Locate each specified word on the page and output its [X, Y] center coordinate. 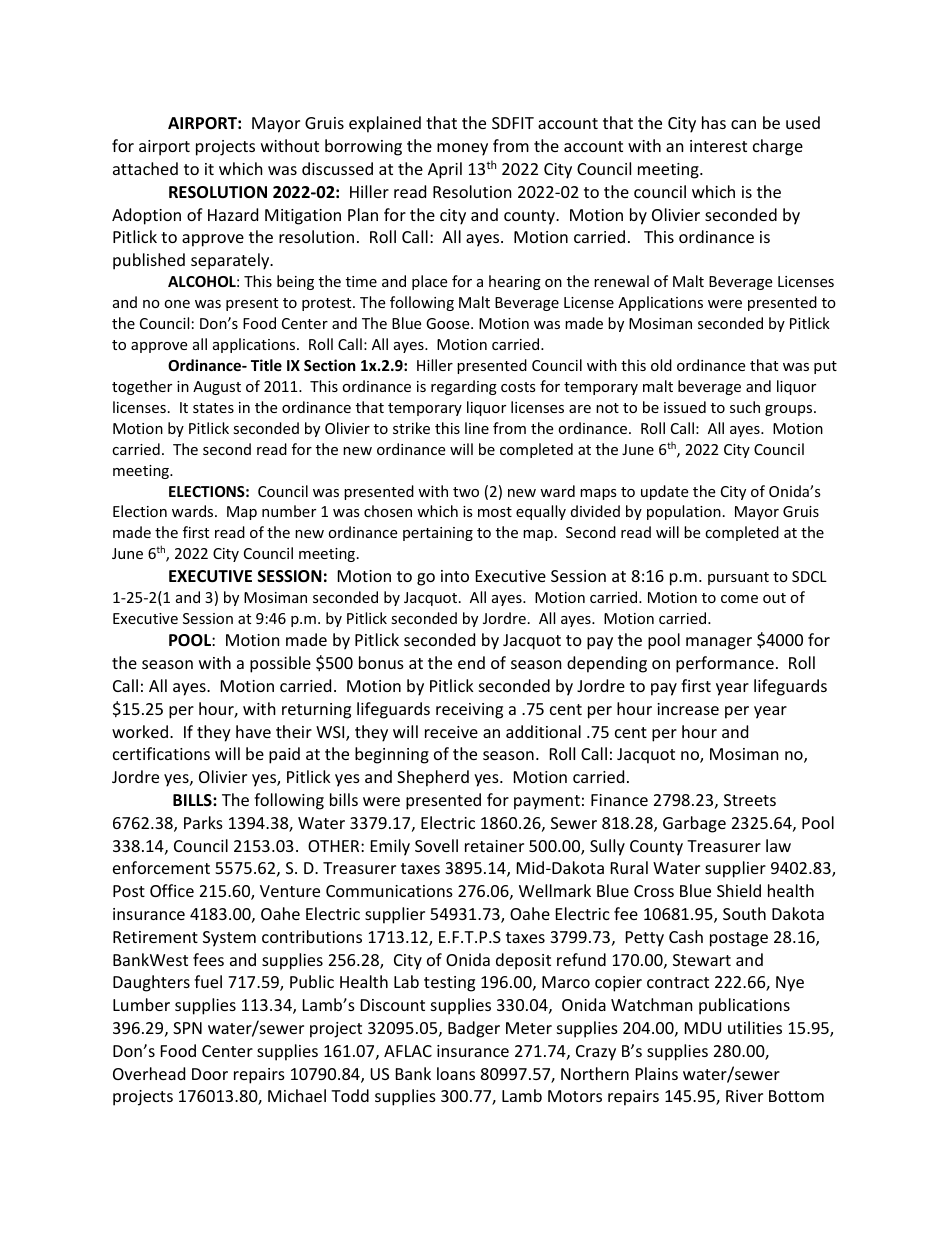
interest [718, 146]
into [455, 576]
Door [210, 1074]
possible [280, 664]
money [462, 149]
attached [145, 168]
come [739, 599]
